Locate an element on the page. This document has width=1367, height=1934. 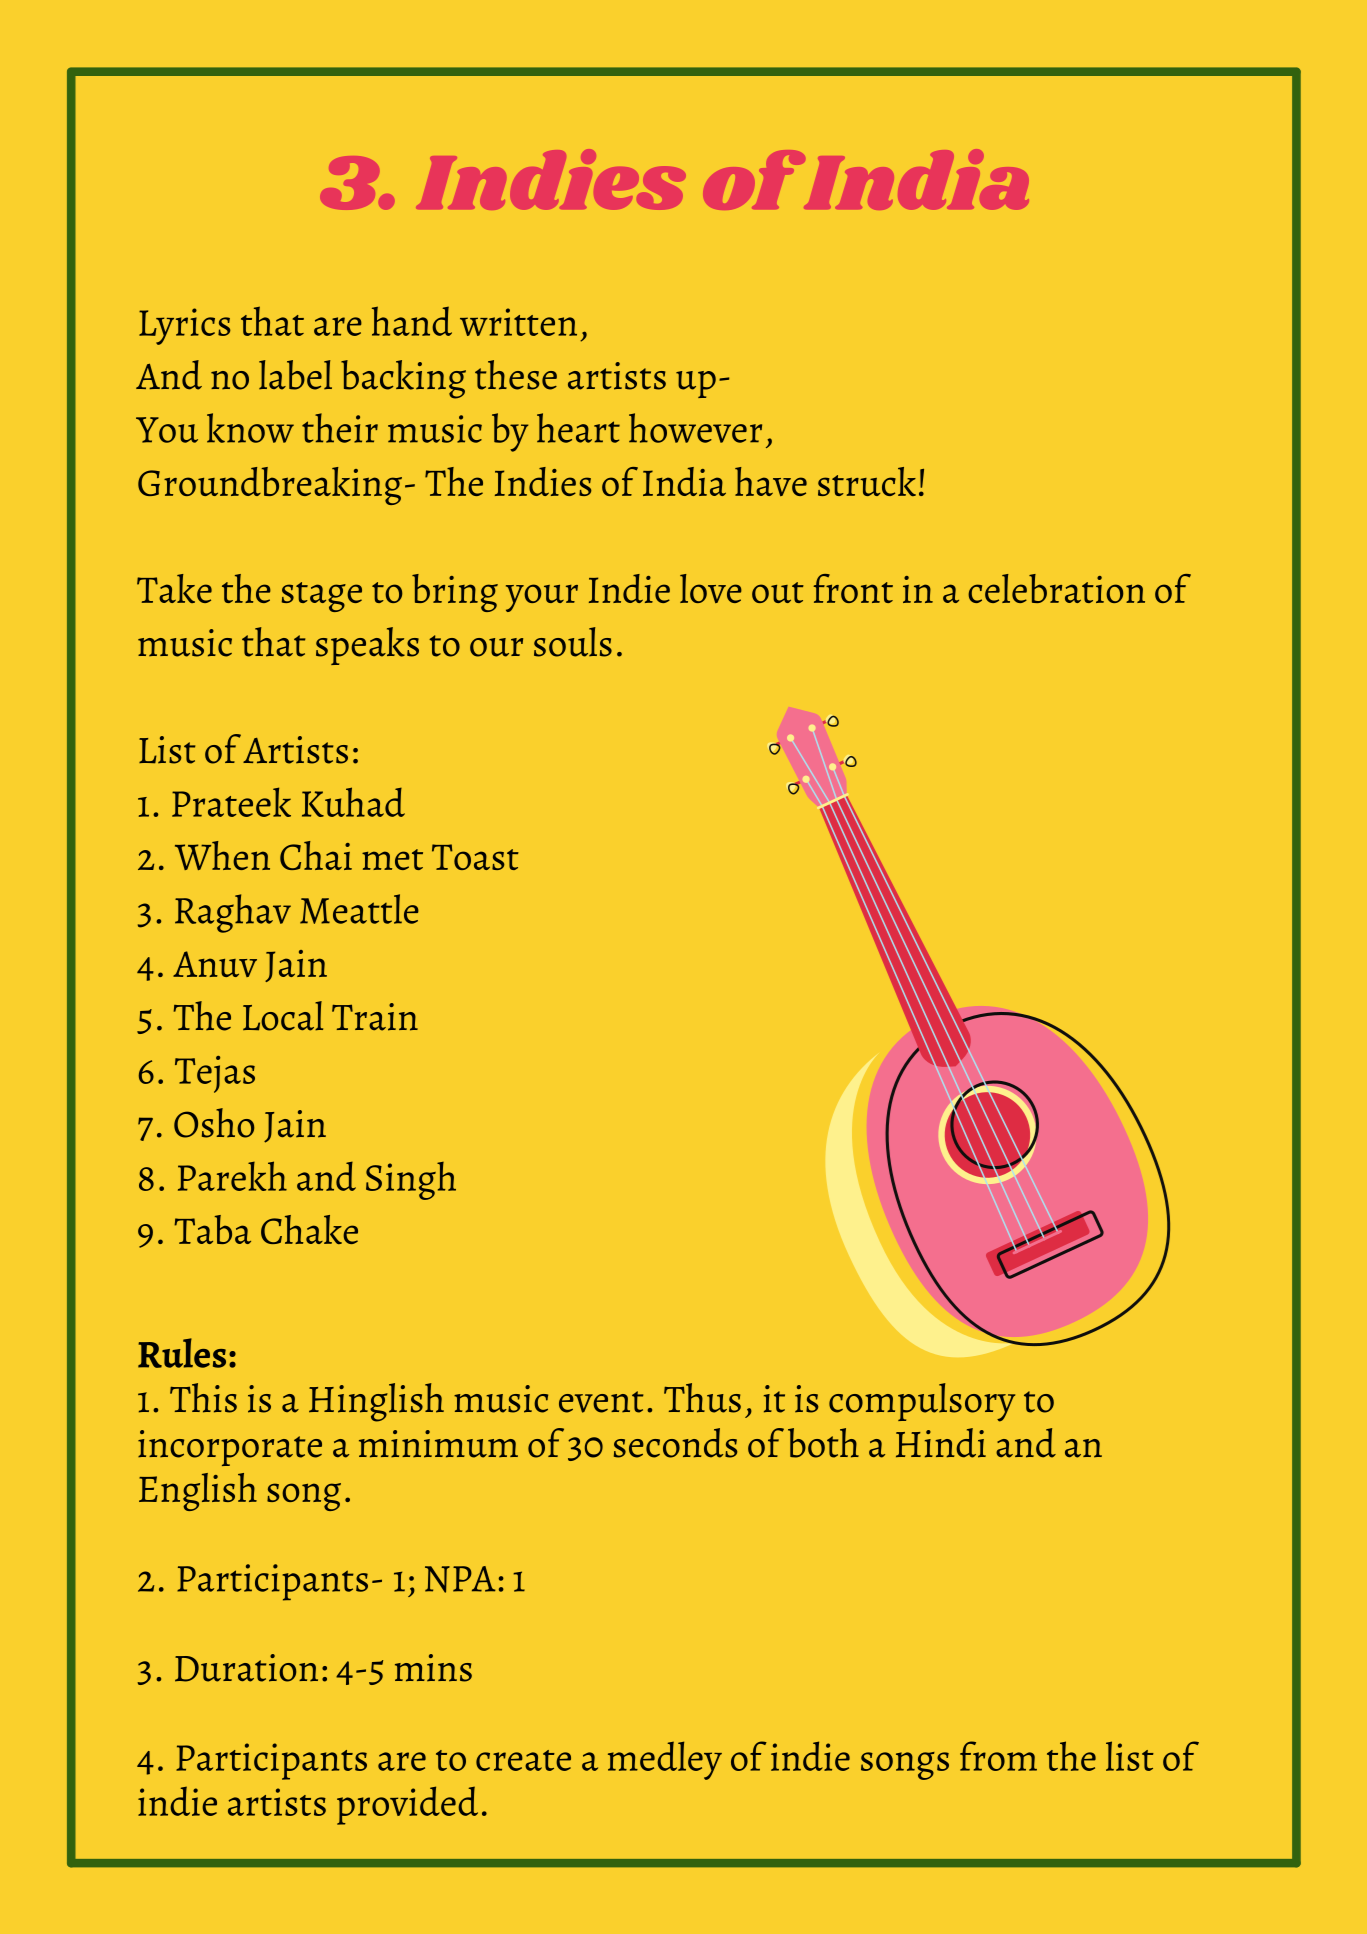
medley is located at coordinates (665, 1760).
